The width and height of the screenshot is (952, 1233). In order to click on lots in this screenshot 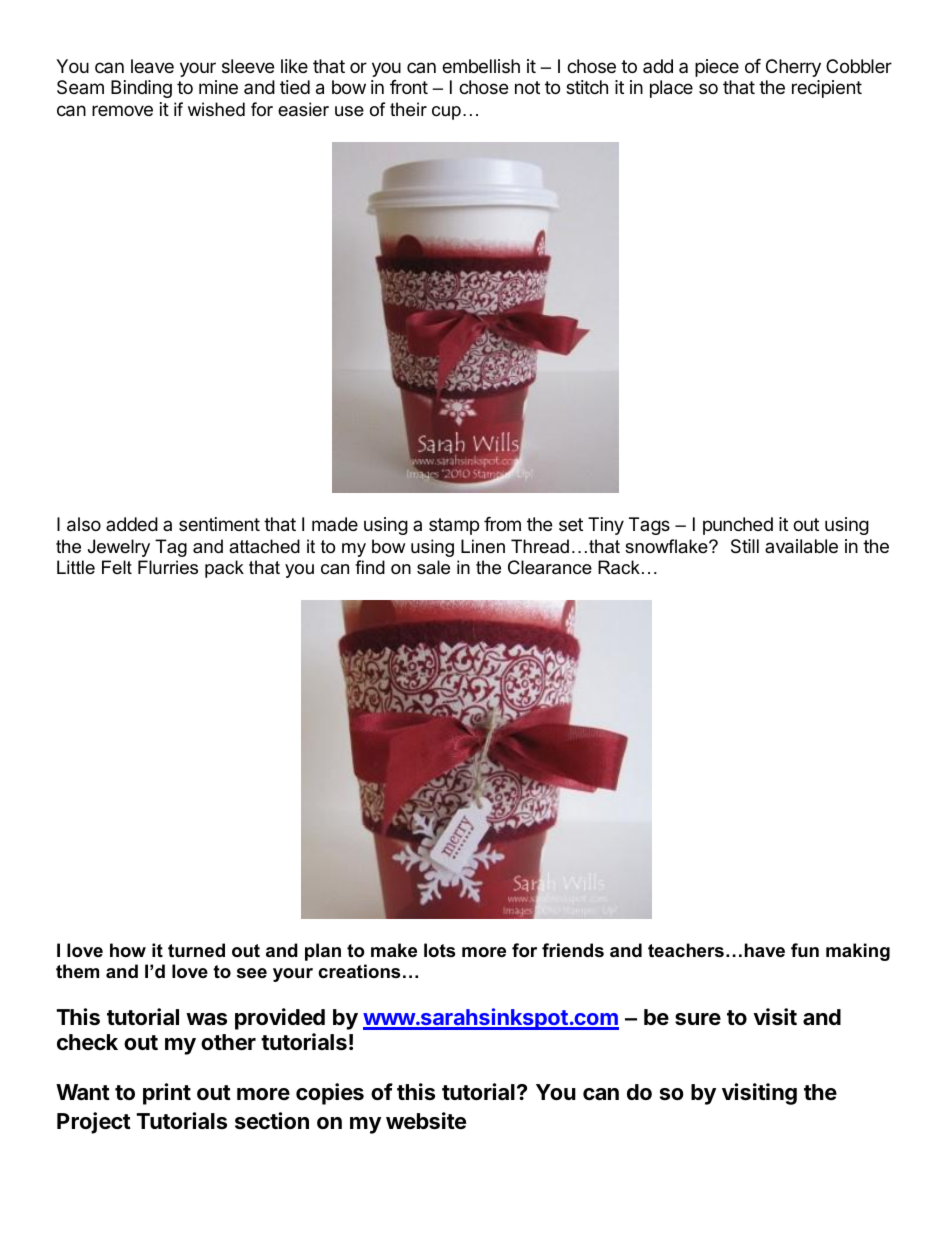, I will do `click(439, 950)`.
